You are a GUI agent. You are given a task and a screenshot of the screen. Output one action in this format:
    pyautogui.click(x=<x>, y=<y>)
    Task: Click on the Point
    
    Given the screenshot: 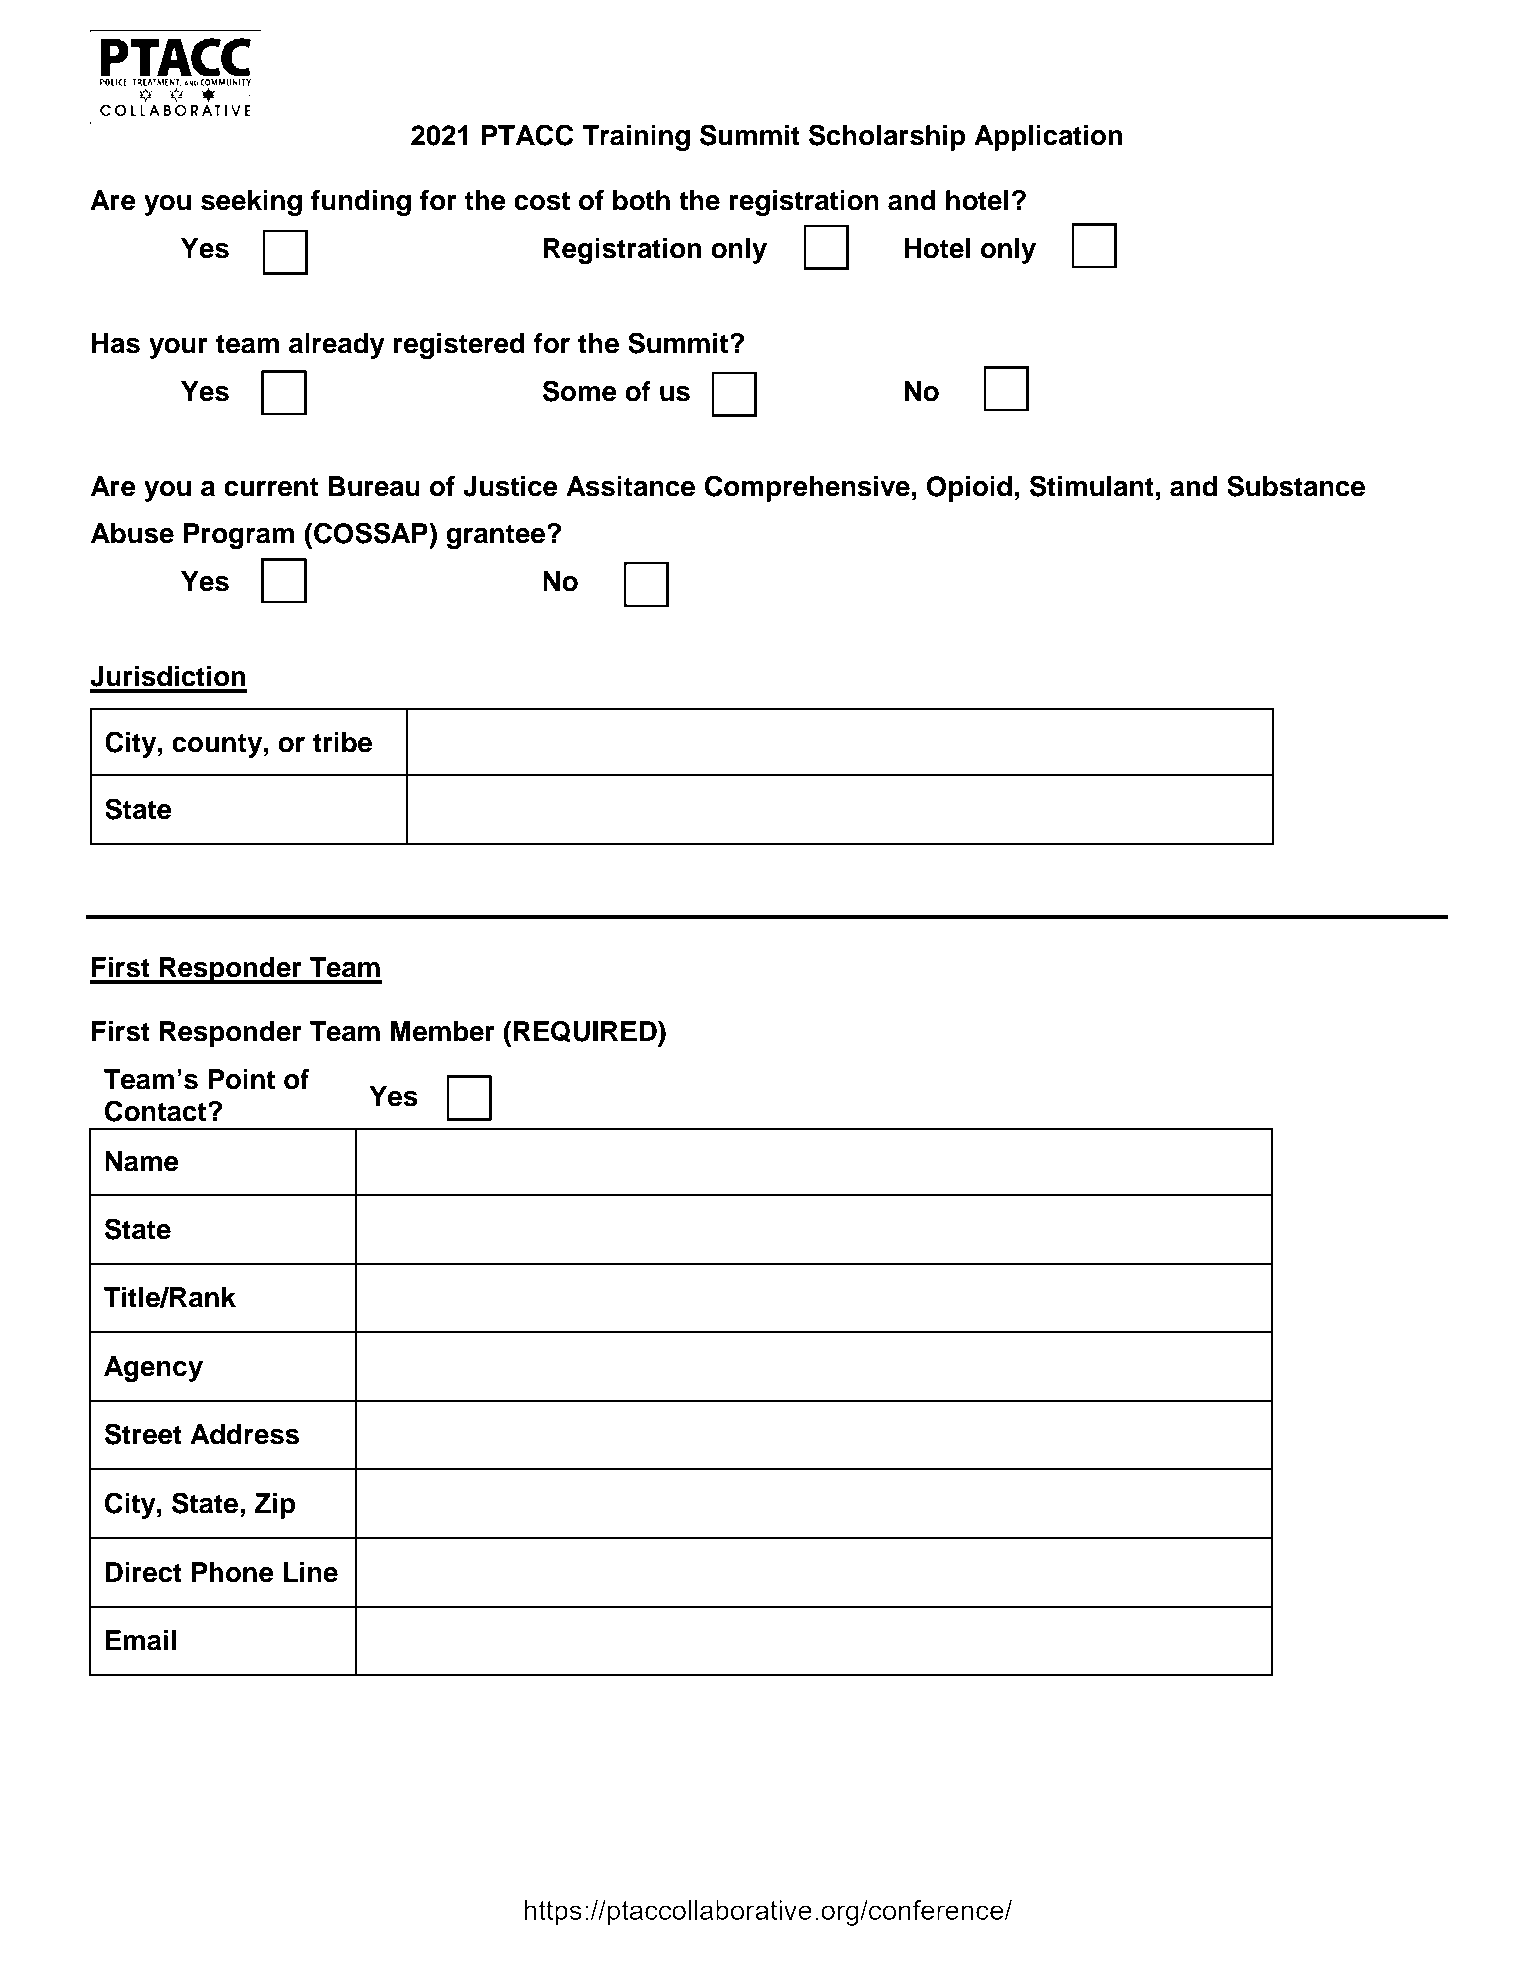 What is the action you would take?
    pyautogui.click(x=241, y=1079)
